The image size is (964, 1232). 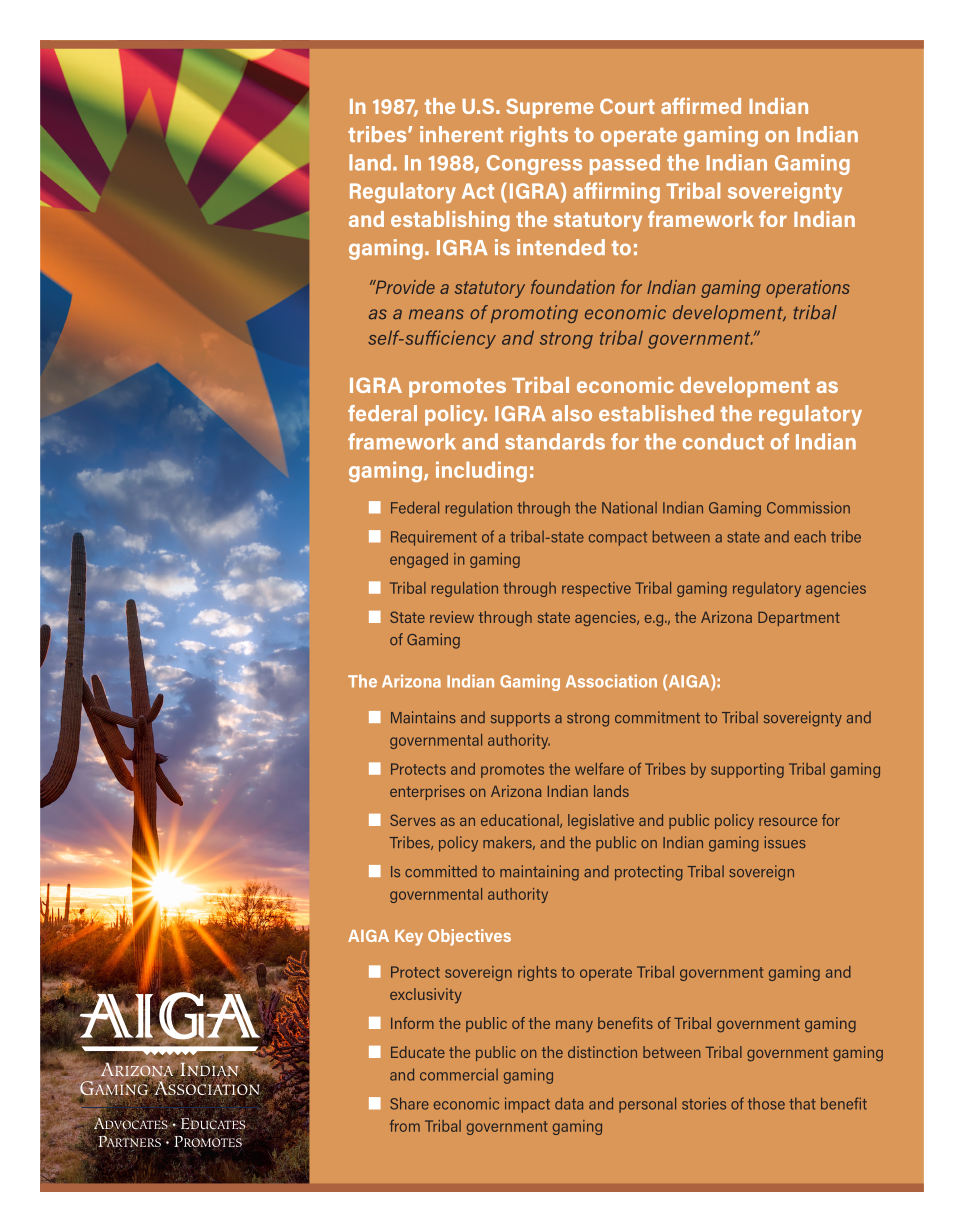 What do you see at coordinates (602, 1052) in the screenshot?
I see `distinction` at bounding box center [602, 1052].
